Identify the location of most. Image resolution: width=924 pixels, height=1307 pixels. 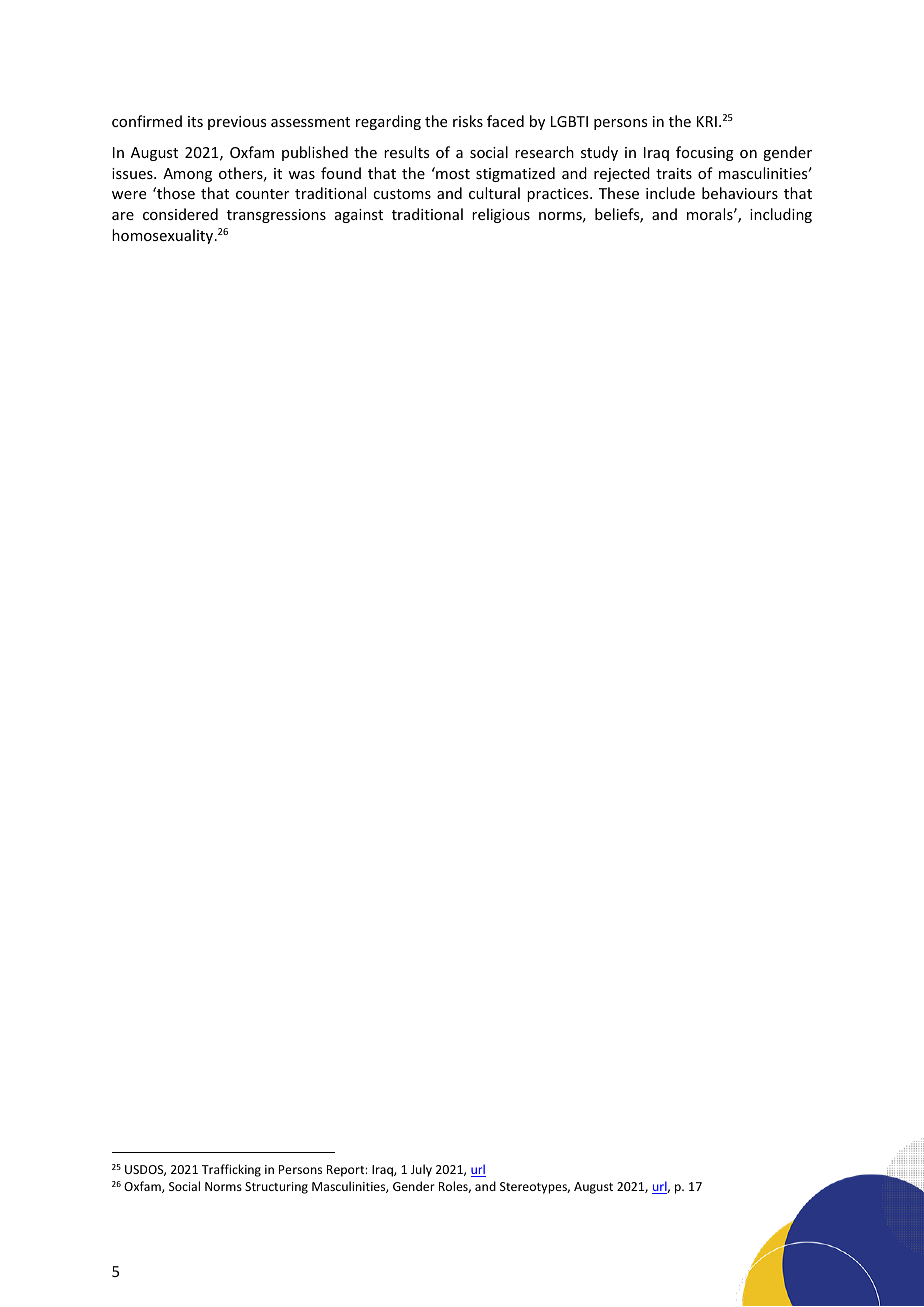
(452, 173).
